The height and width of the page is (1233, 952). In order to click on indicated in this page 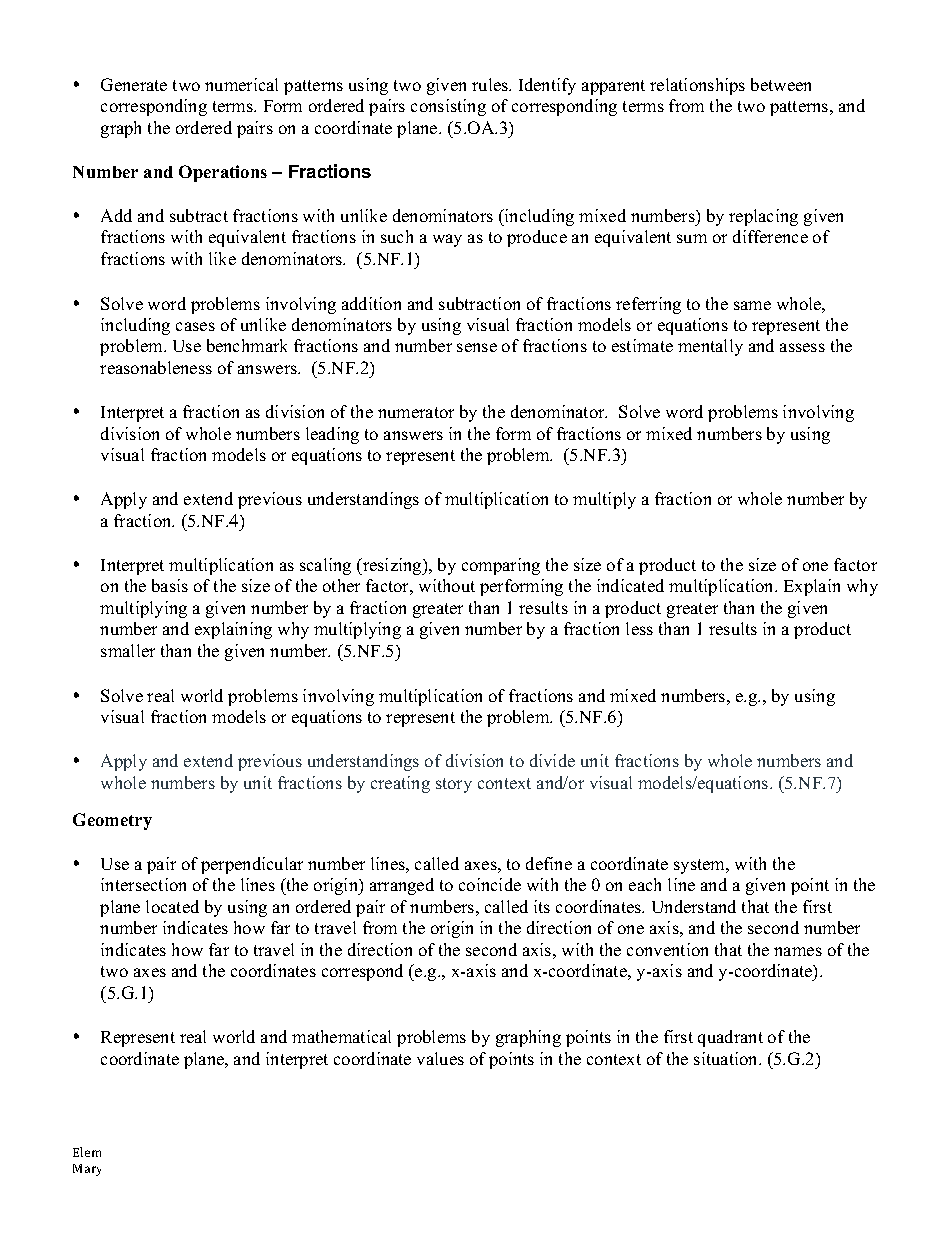, I will do `click(630, 585)`.
